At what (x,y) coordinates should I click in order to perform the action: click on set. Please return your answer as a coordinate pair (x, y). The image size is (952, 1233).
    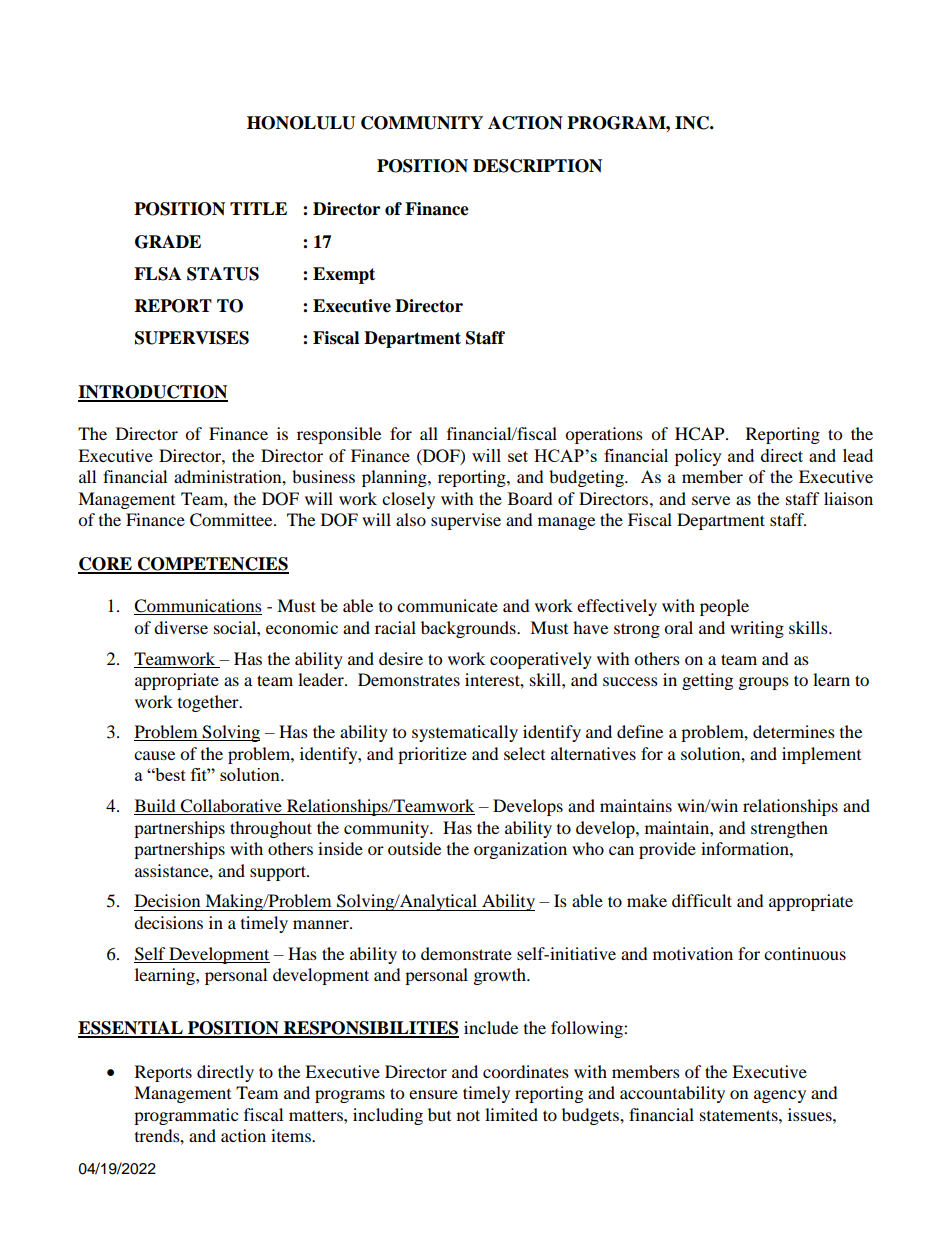
    Looking at the image, I should click on (518, 456).
